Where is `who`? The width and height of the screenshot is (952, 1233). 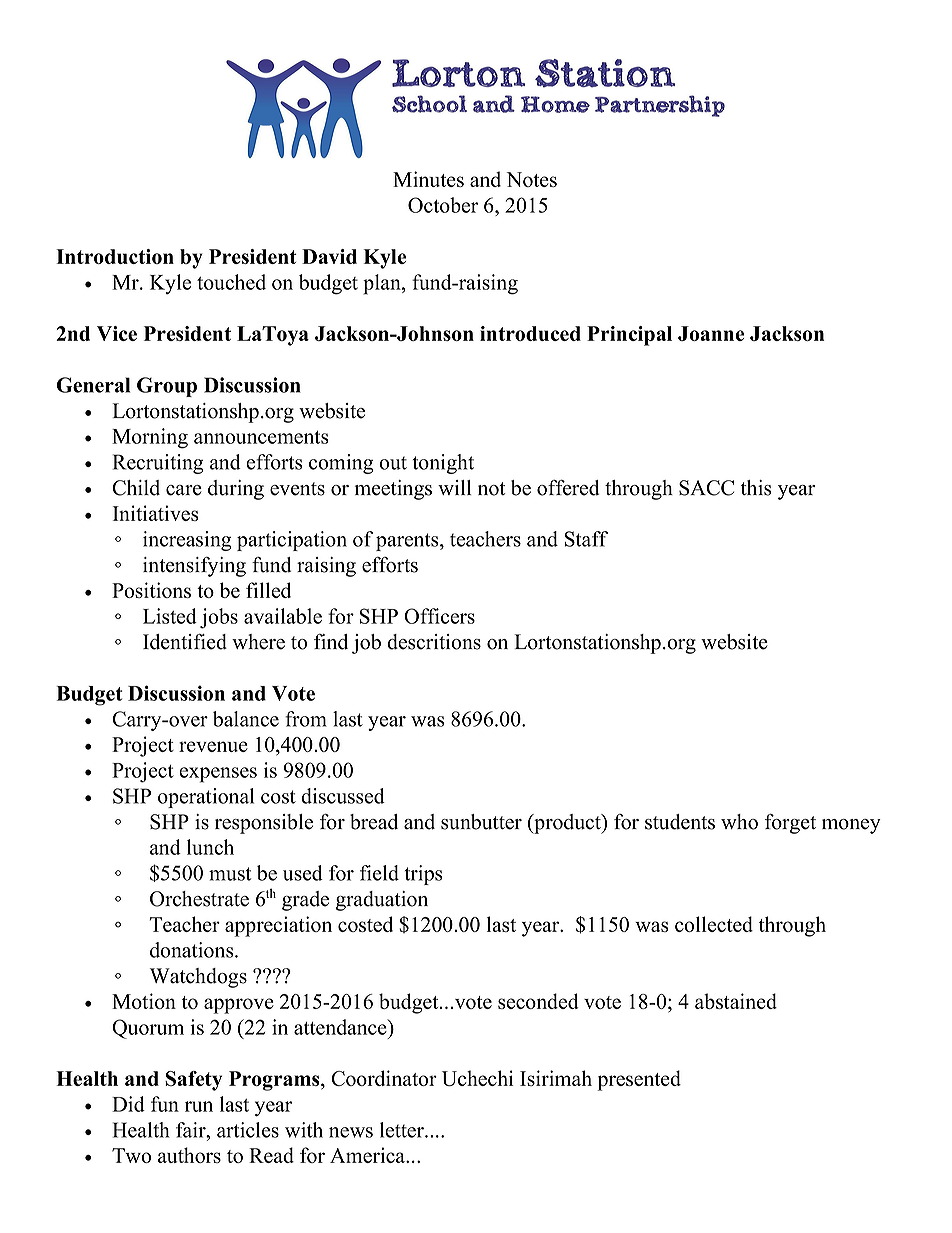
who is located at coordinates (739, 822).
